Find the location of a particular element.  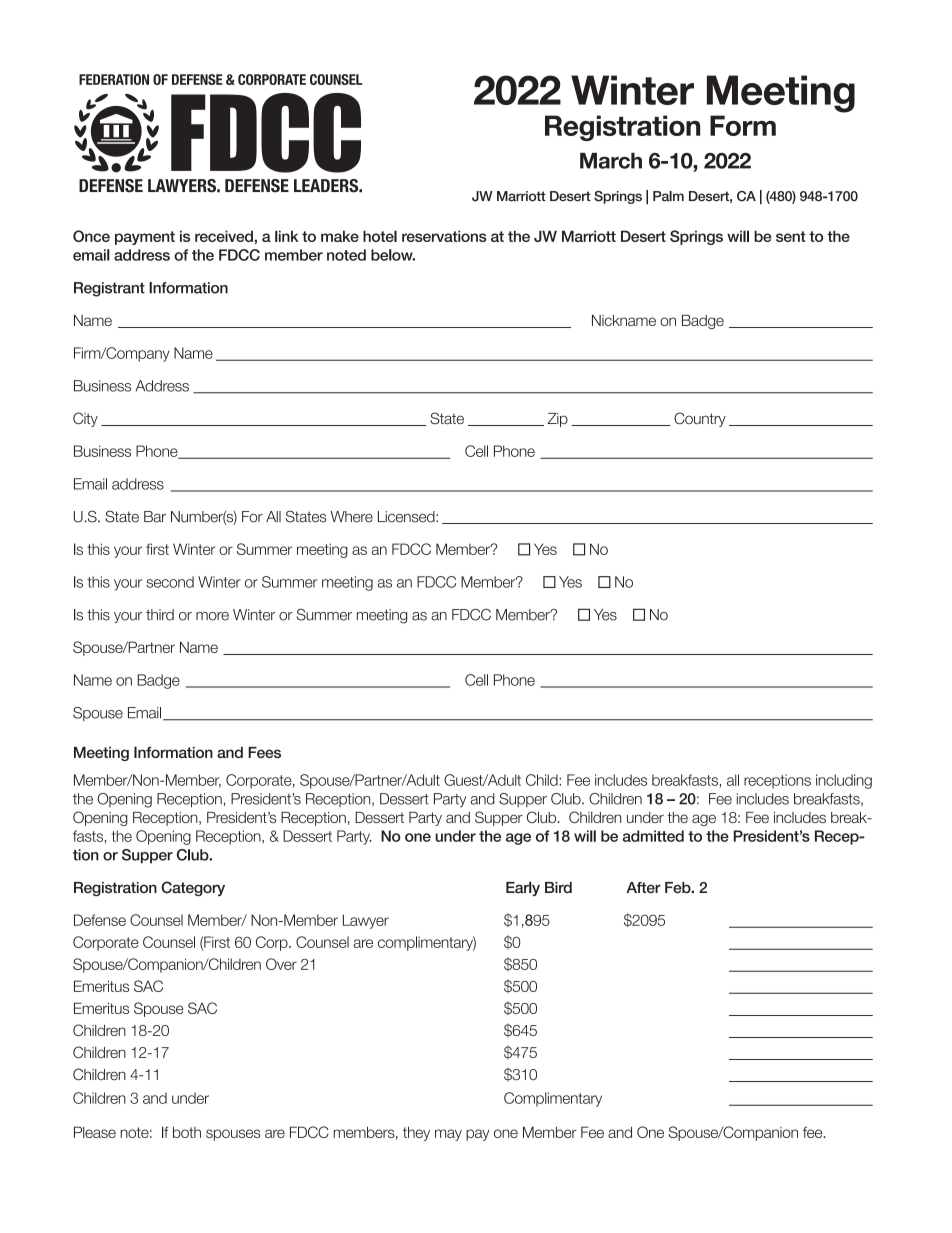

Fees is located at coordinates (264, 752).
